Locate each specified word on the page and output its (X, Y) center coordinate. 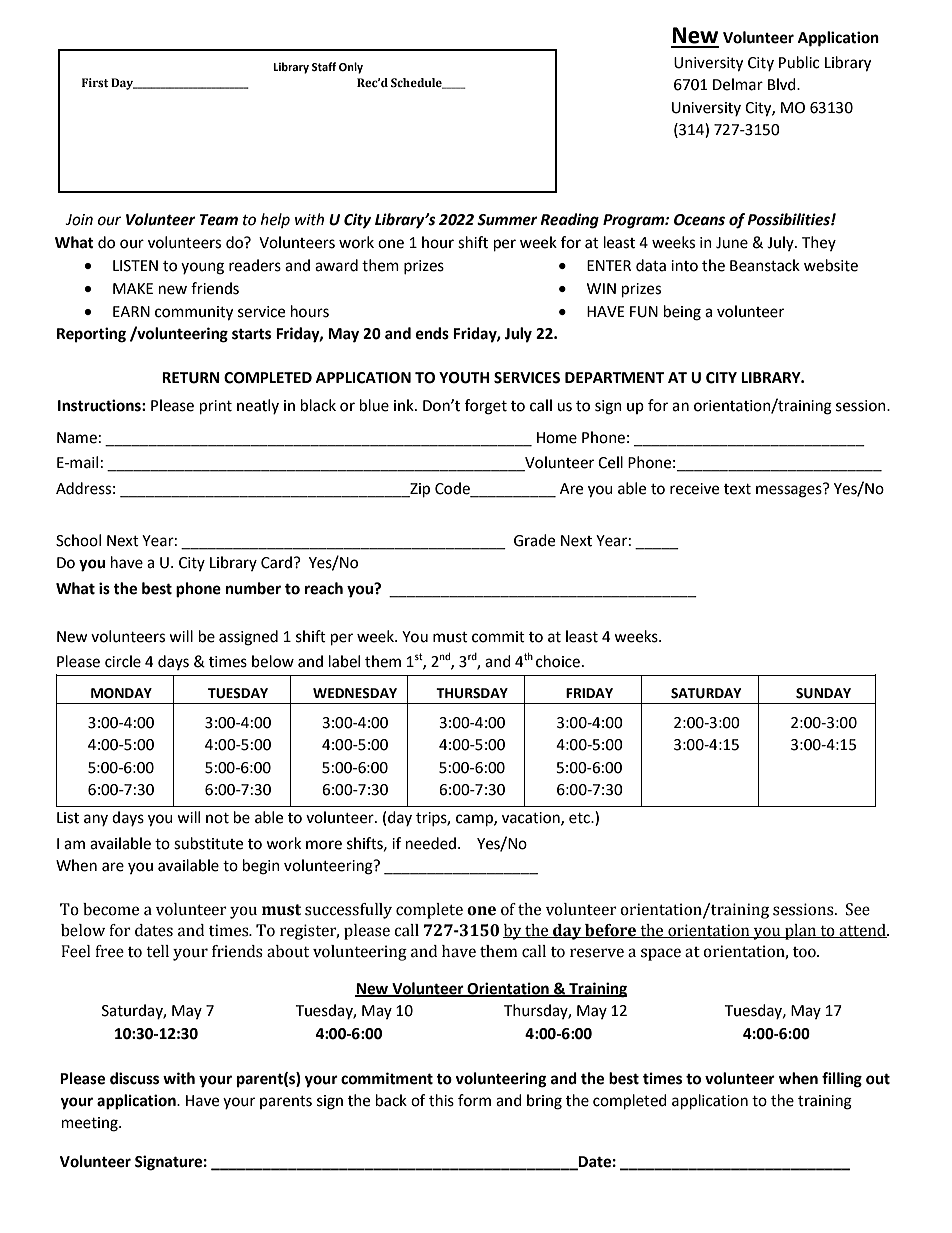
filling (842, 1080)
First (95, 83)
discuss (134, 1078)
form (474, 1100)
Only (351, 68)
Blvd (783, 84)
